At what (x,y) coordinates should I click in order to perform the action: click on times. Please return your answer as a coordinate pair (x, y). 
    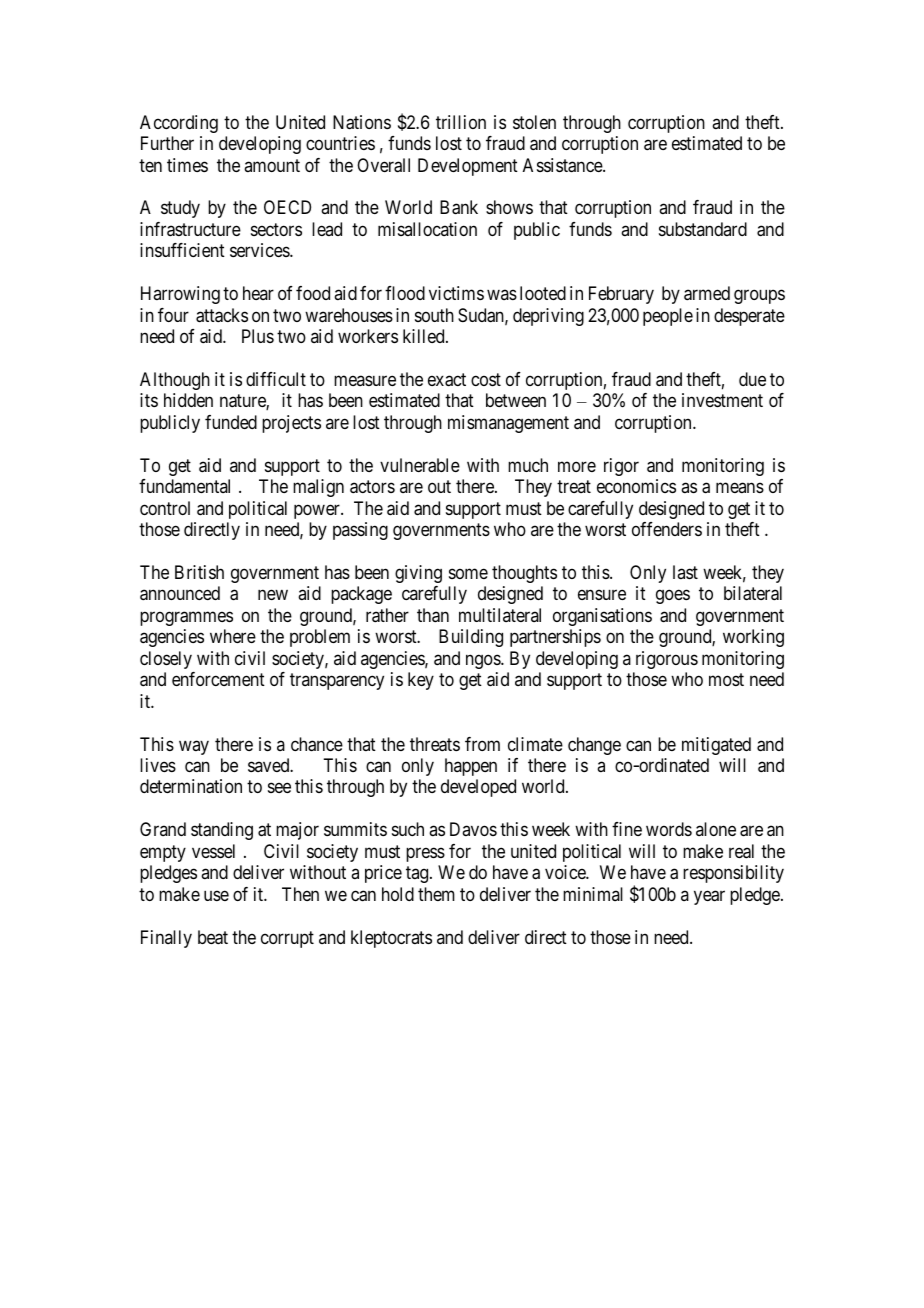
    Looking at the image, I should click on (187, 165).
